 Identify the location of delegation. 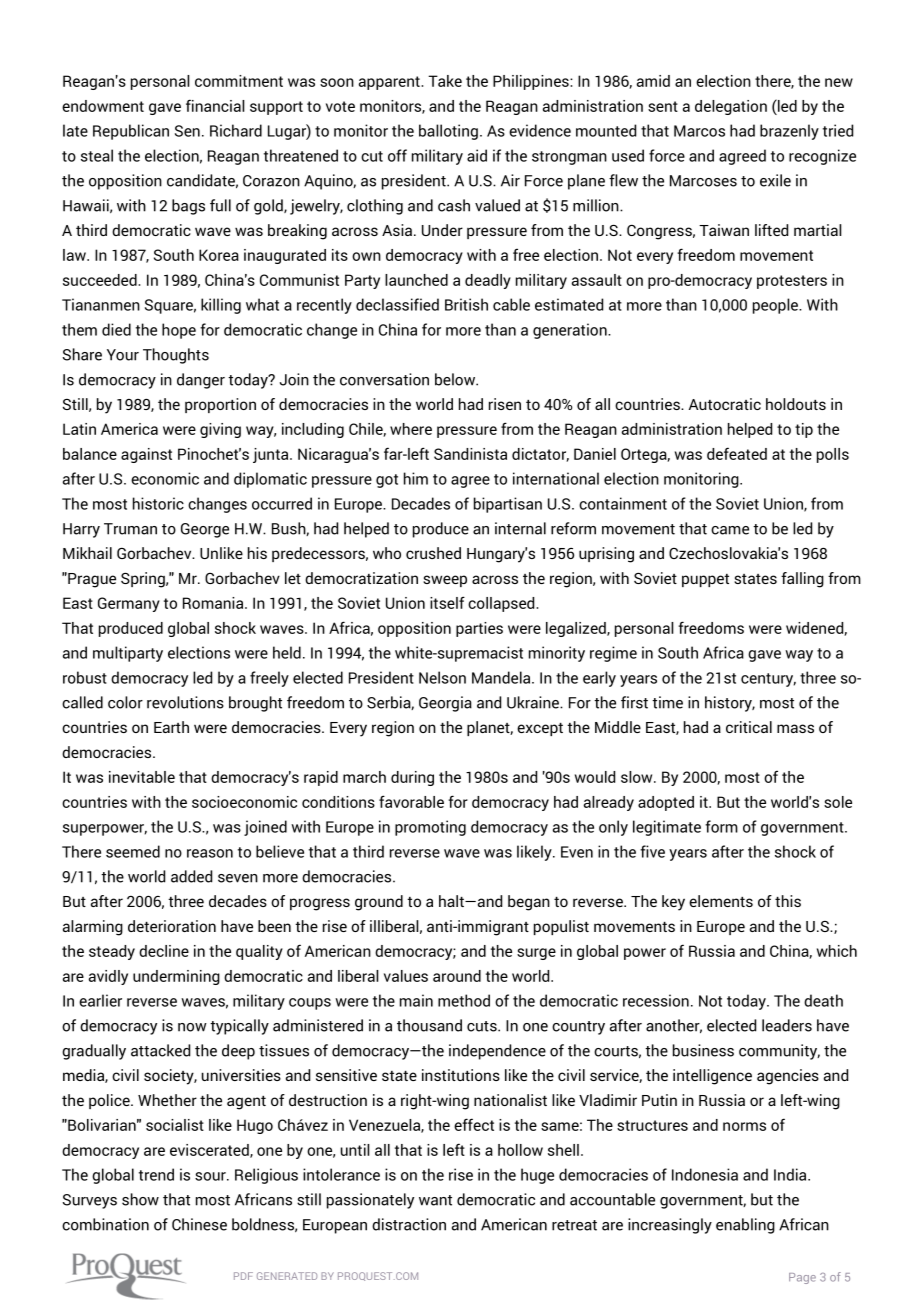
(731, 107).
